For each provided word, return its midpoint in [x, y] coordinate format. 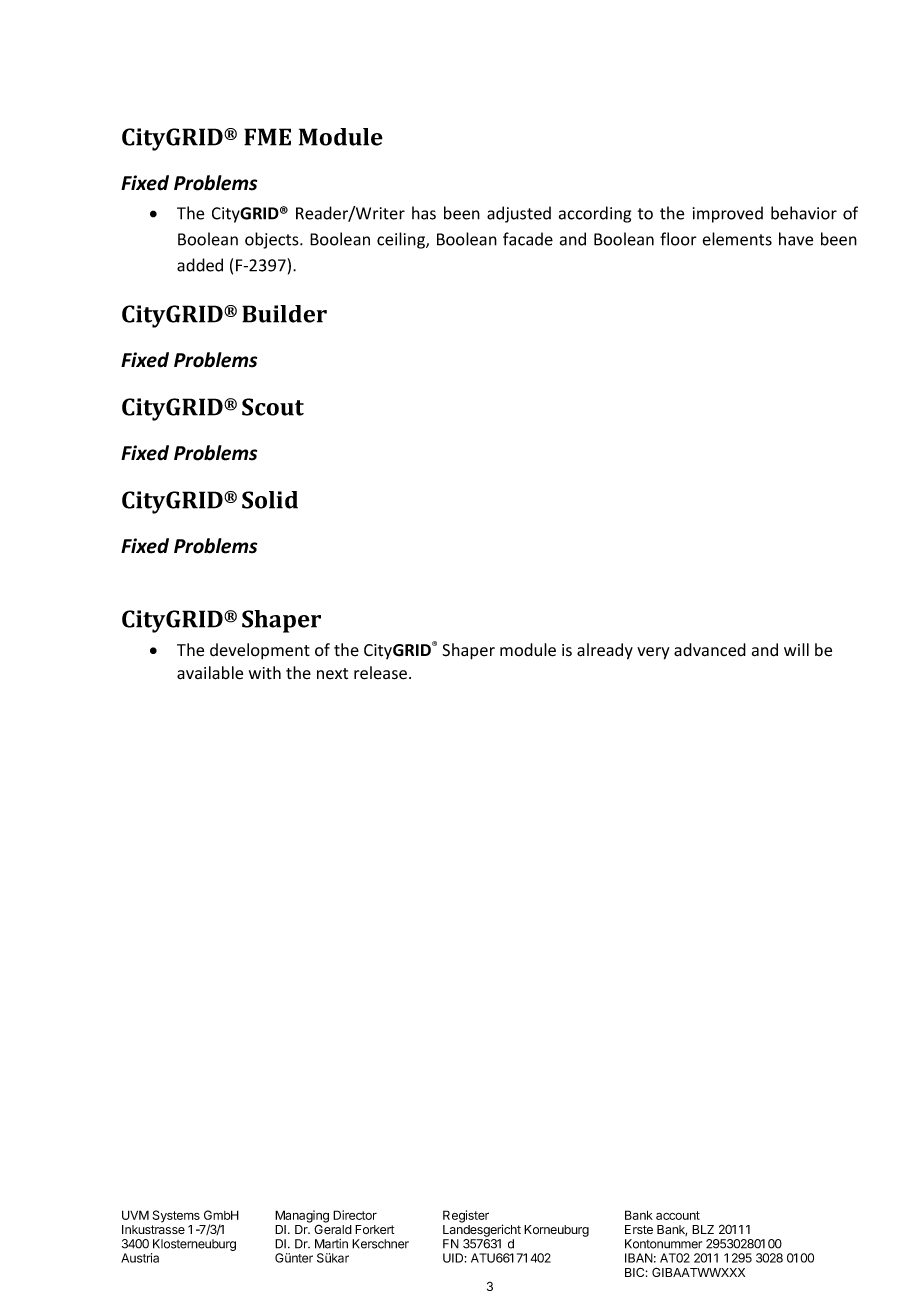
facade [528, 239]
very [653, 653]
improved [728, 214]
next [332, 674]
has [424, 213]
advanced [710, 650]
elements [737, 239]
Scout [273, 407]
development [260, 651]
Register [466, 1216]
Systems [176, 1216]
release [380, 673]
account [678, 1215]
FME [267, 137]
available [210, 673]
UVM [135, 1215]
